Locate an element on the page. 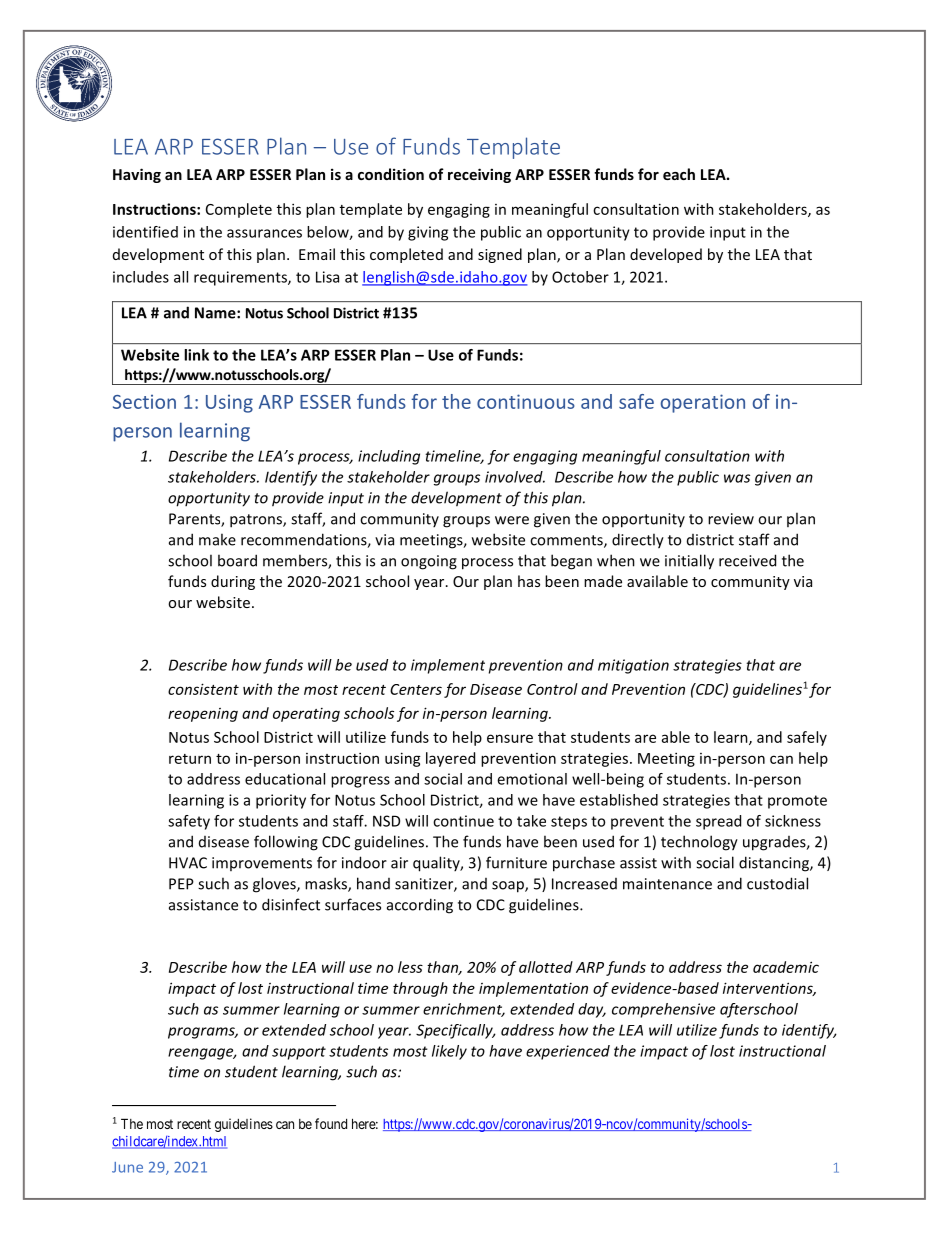 The image size is (952, 1233). Centers is located at coordinates (416, 689).
